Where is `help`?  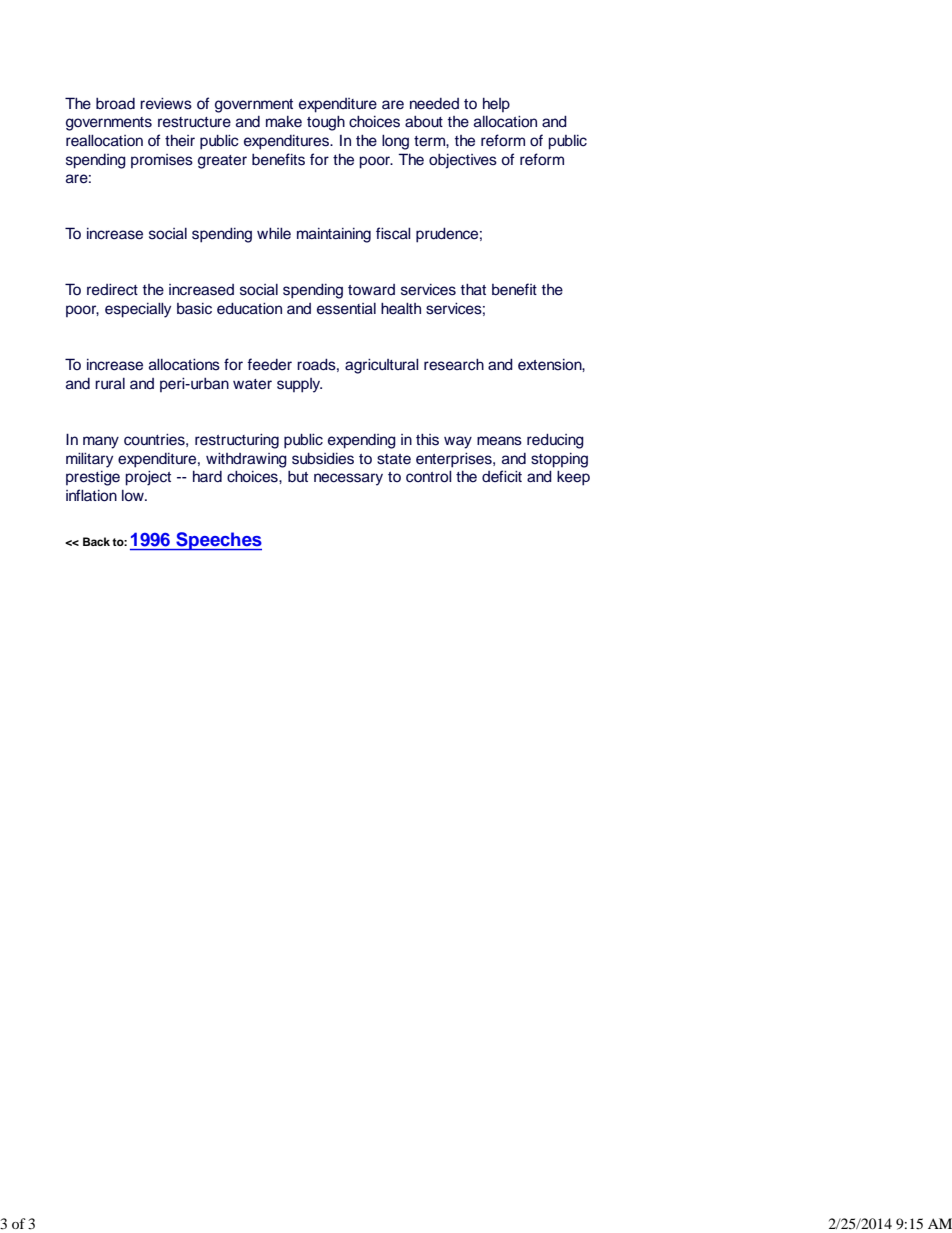 help is located at coordinates (496, 105).
